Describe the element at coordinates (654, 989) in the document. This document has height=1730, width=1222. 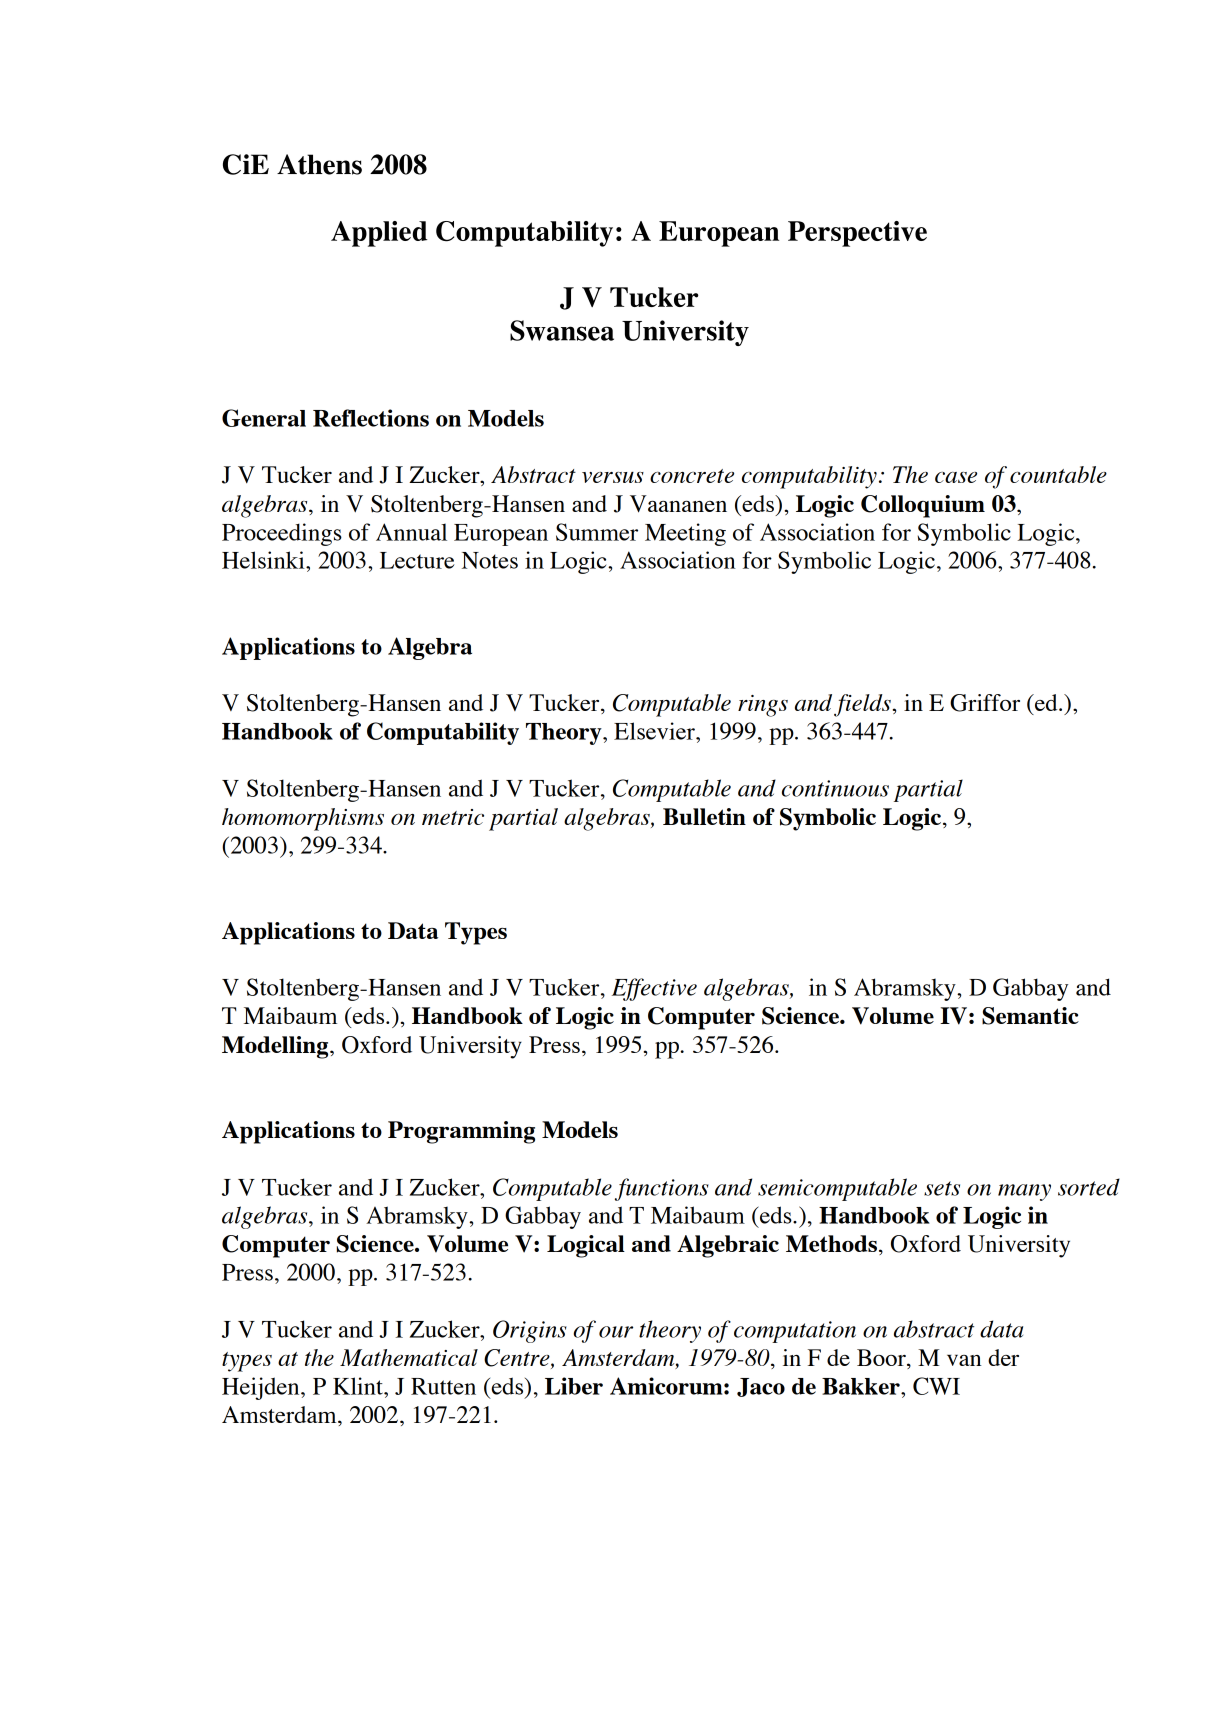
I see `Effective` at that location.
